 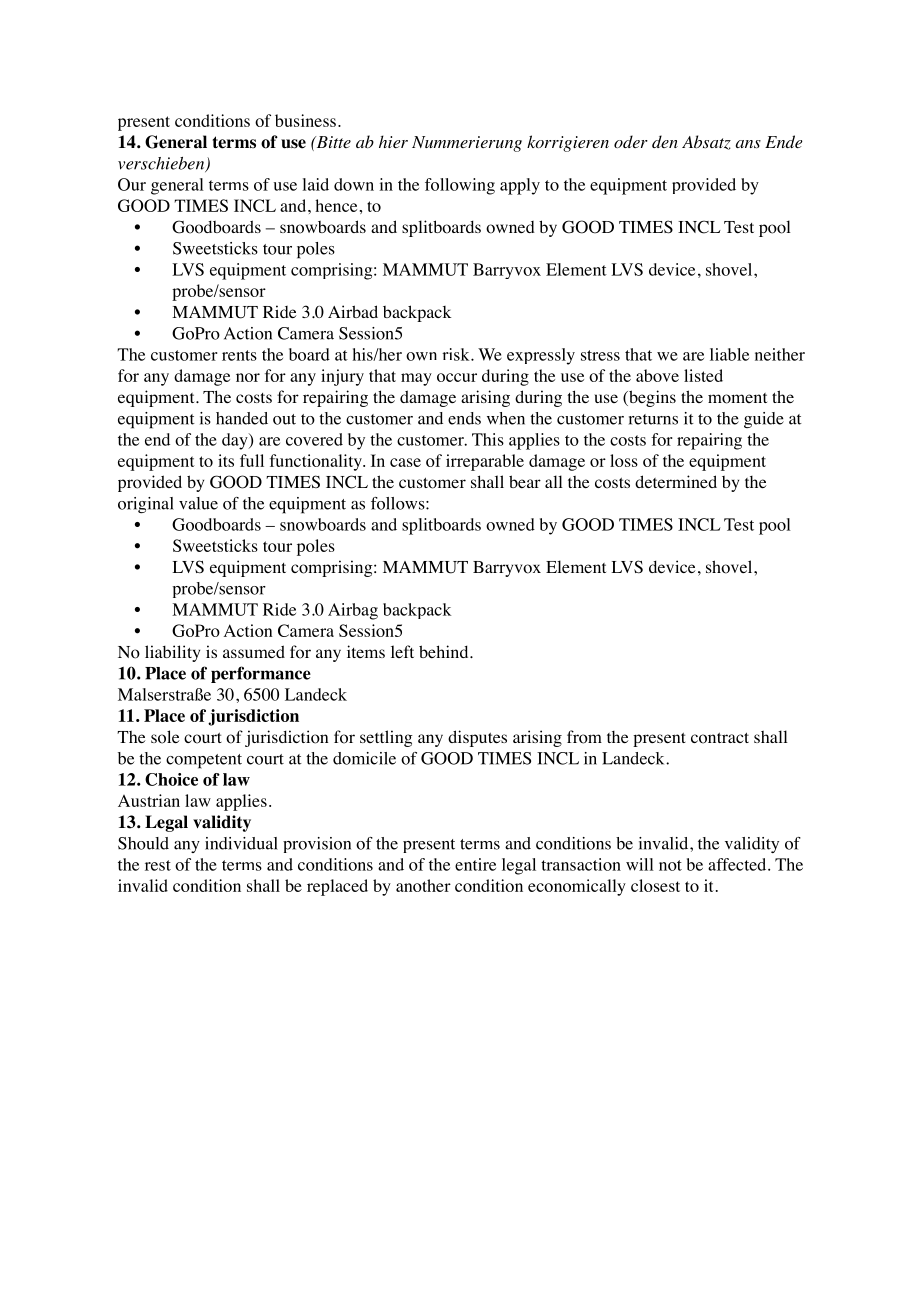 I want to click on listed, so click(x=703, y=375).
